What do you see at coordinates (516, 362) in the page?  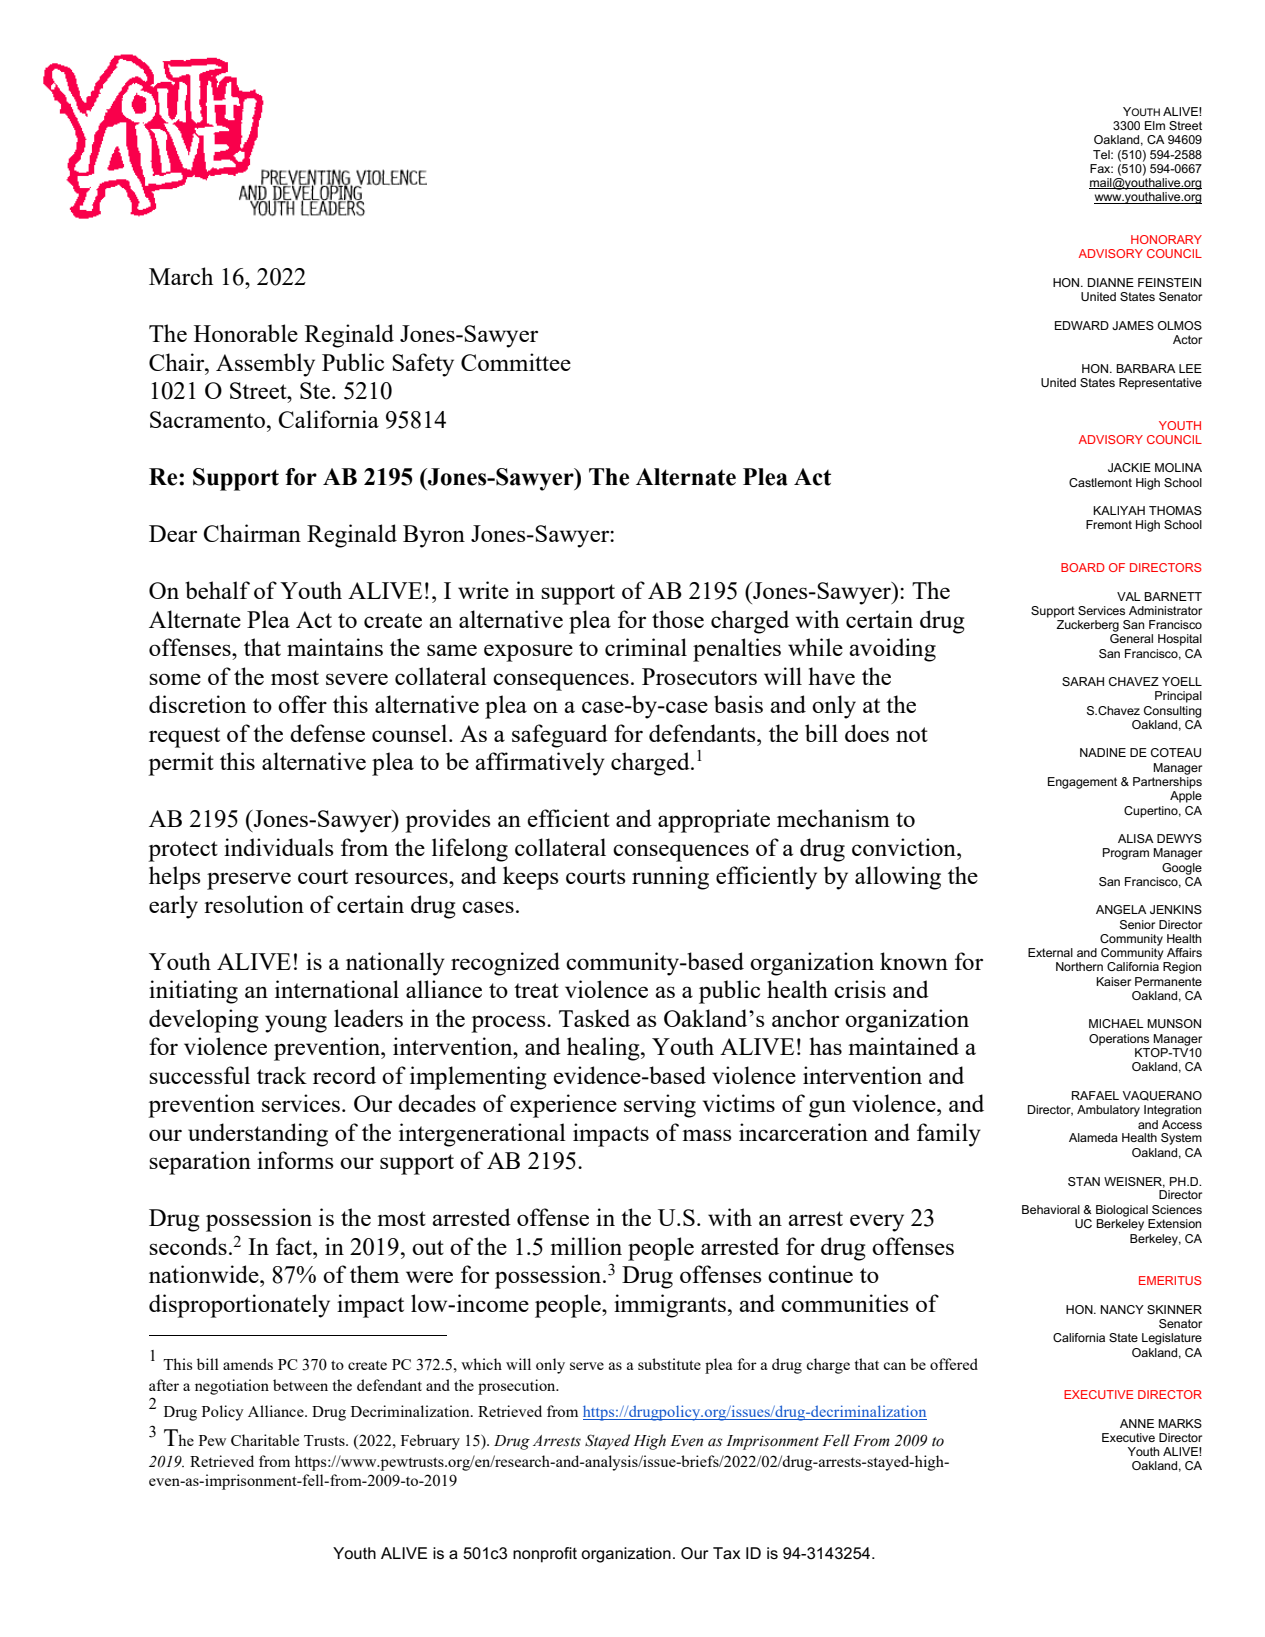 I see `Committee` at bounding box center [516, 362].
